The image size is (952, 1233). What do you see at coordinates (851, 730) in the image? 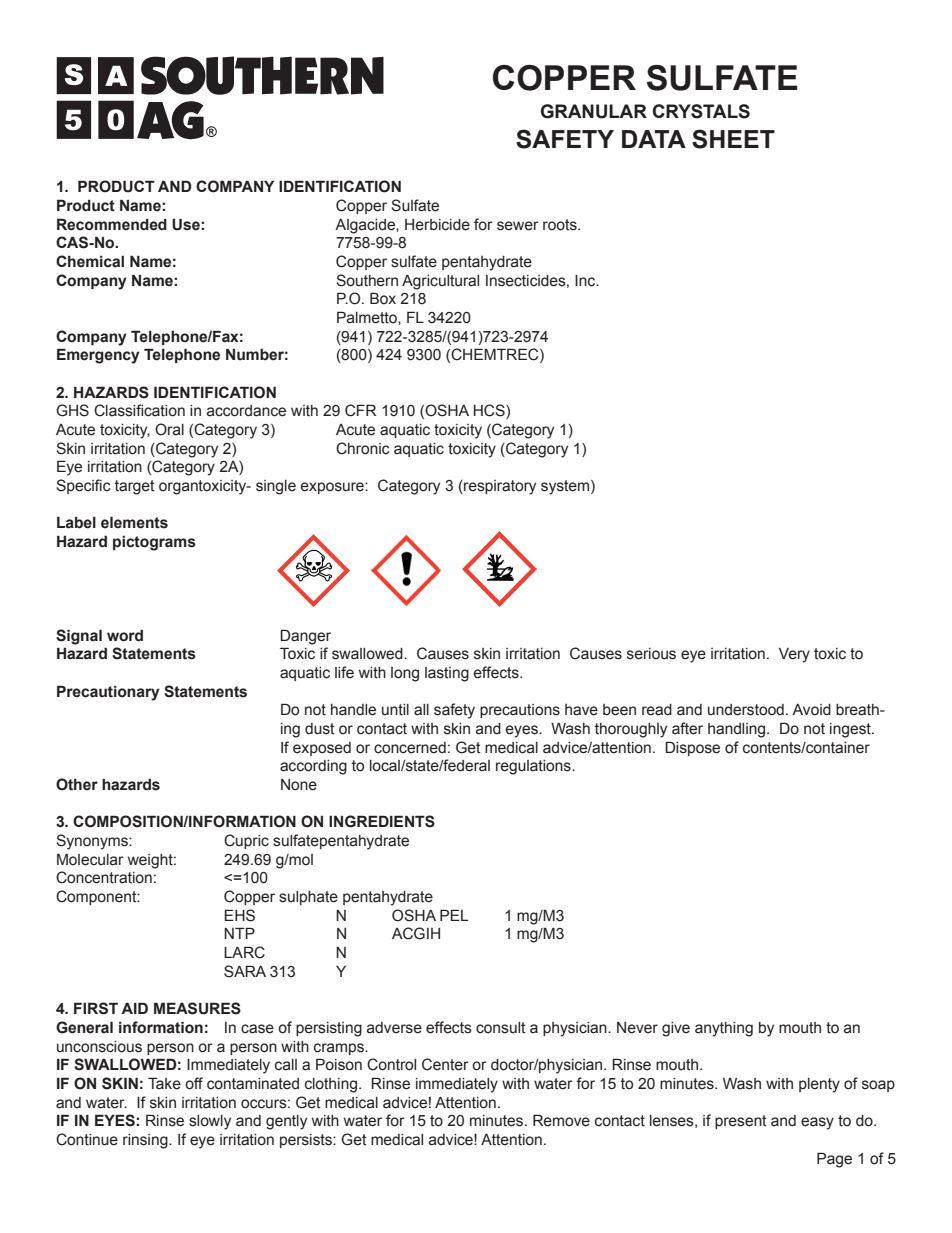
I see `ingest` at bounding box center [851, 730].
